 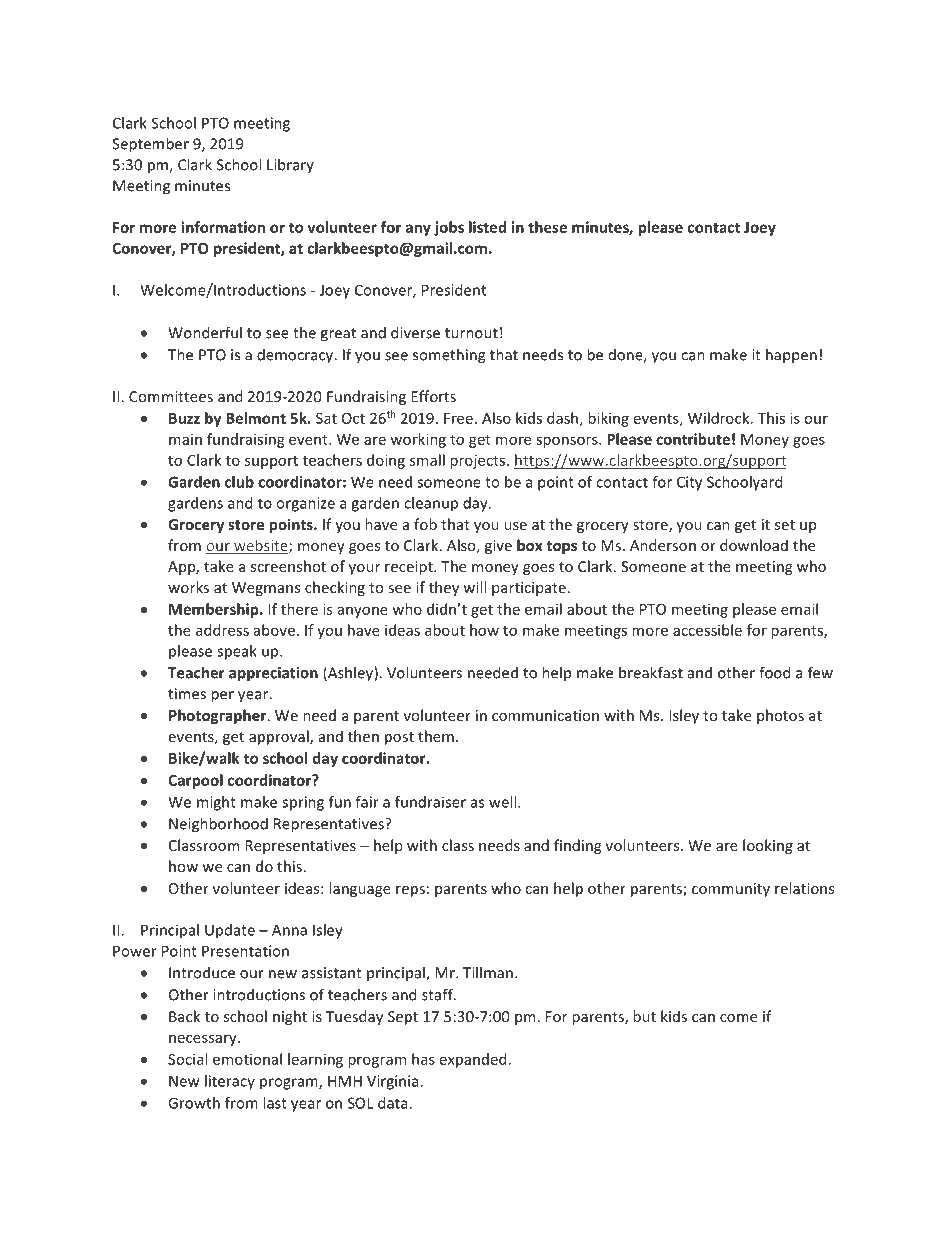 I want to click on Carpool, so click(x=195, y=781).
